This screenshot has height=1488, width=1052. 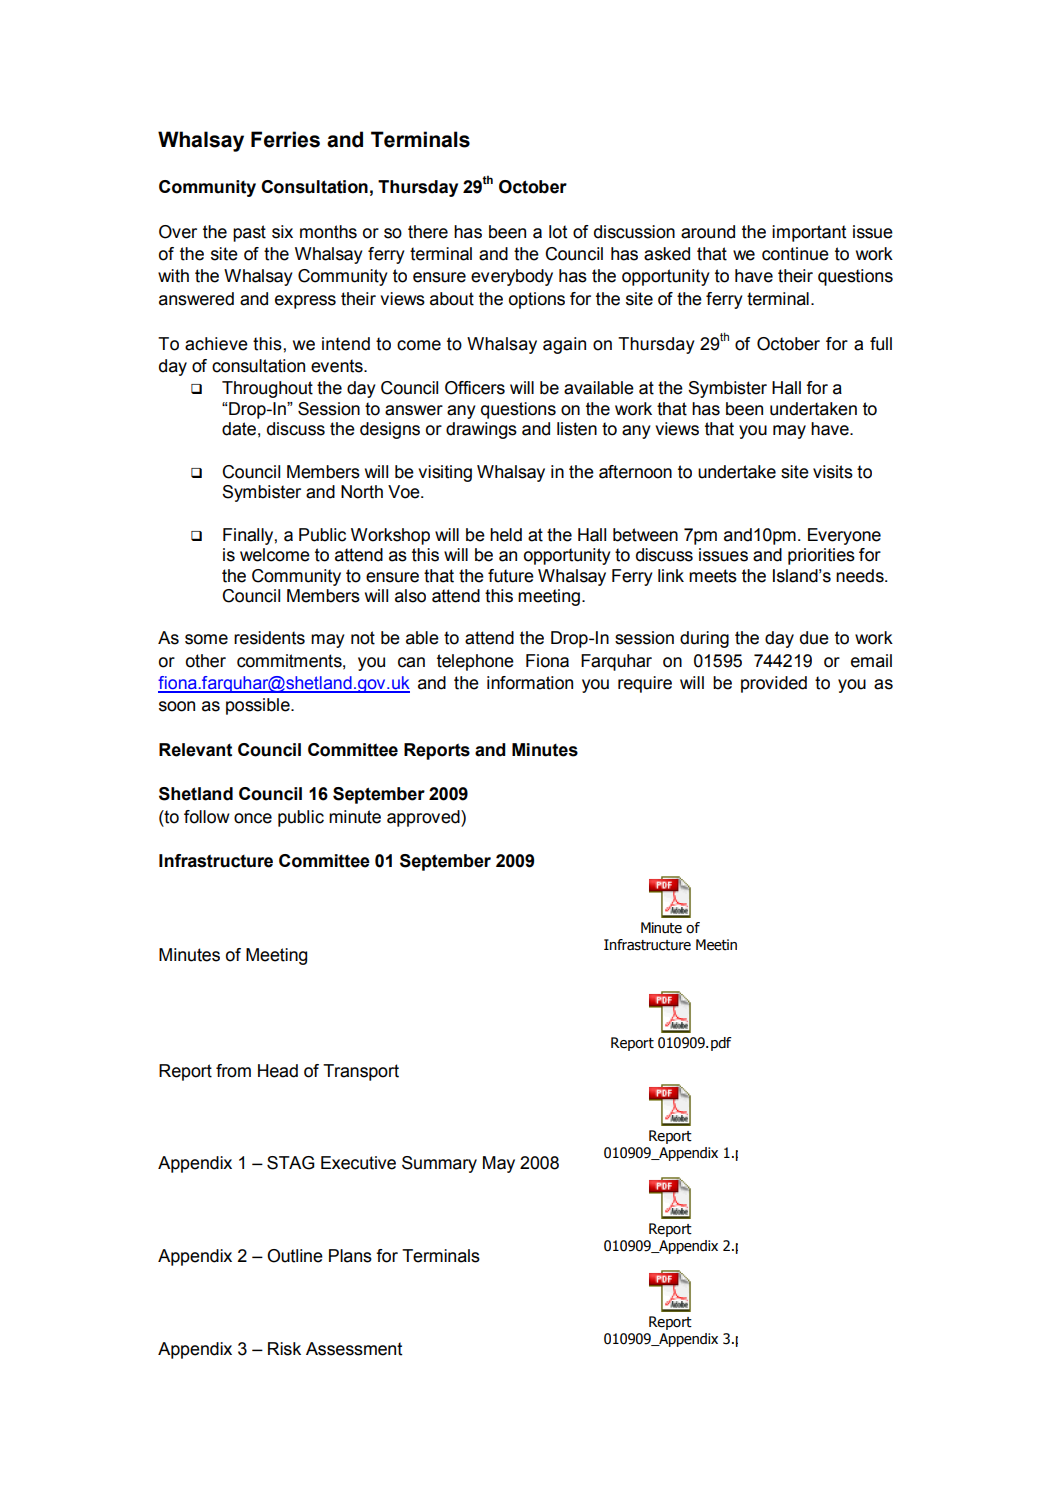 I want to click on Ferries, so click(x=285, y=139).
